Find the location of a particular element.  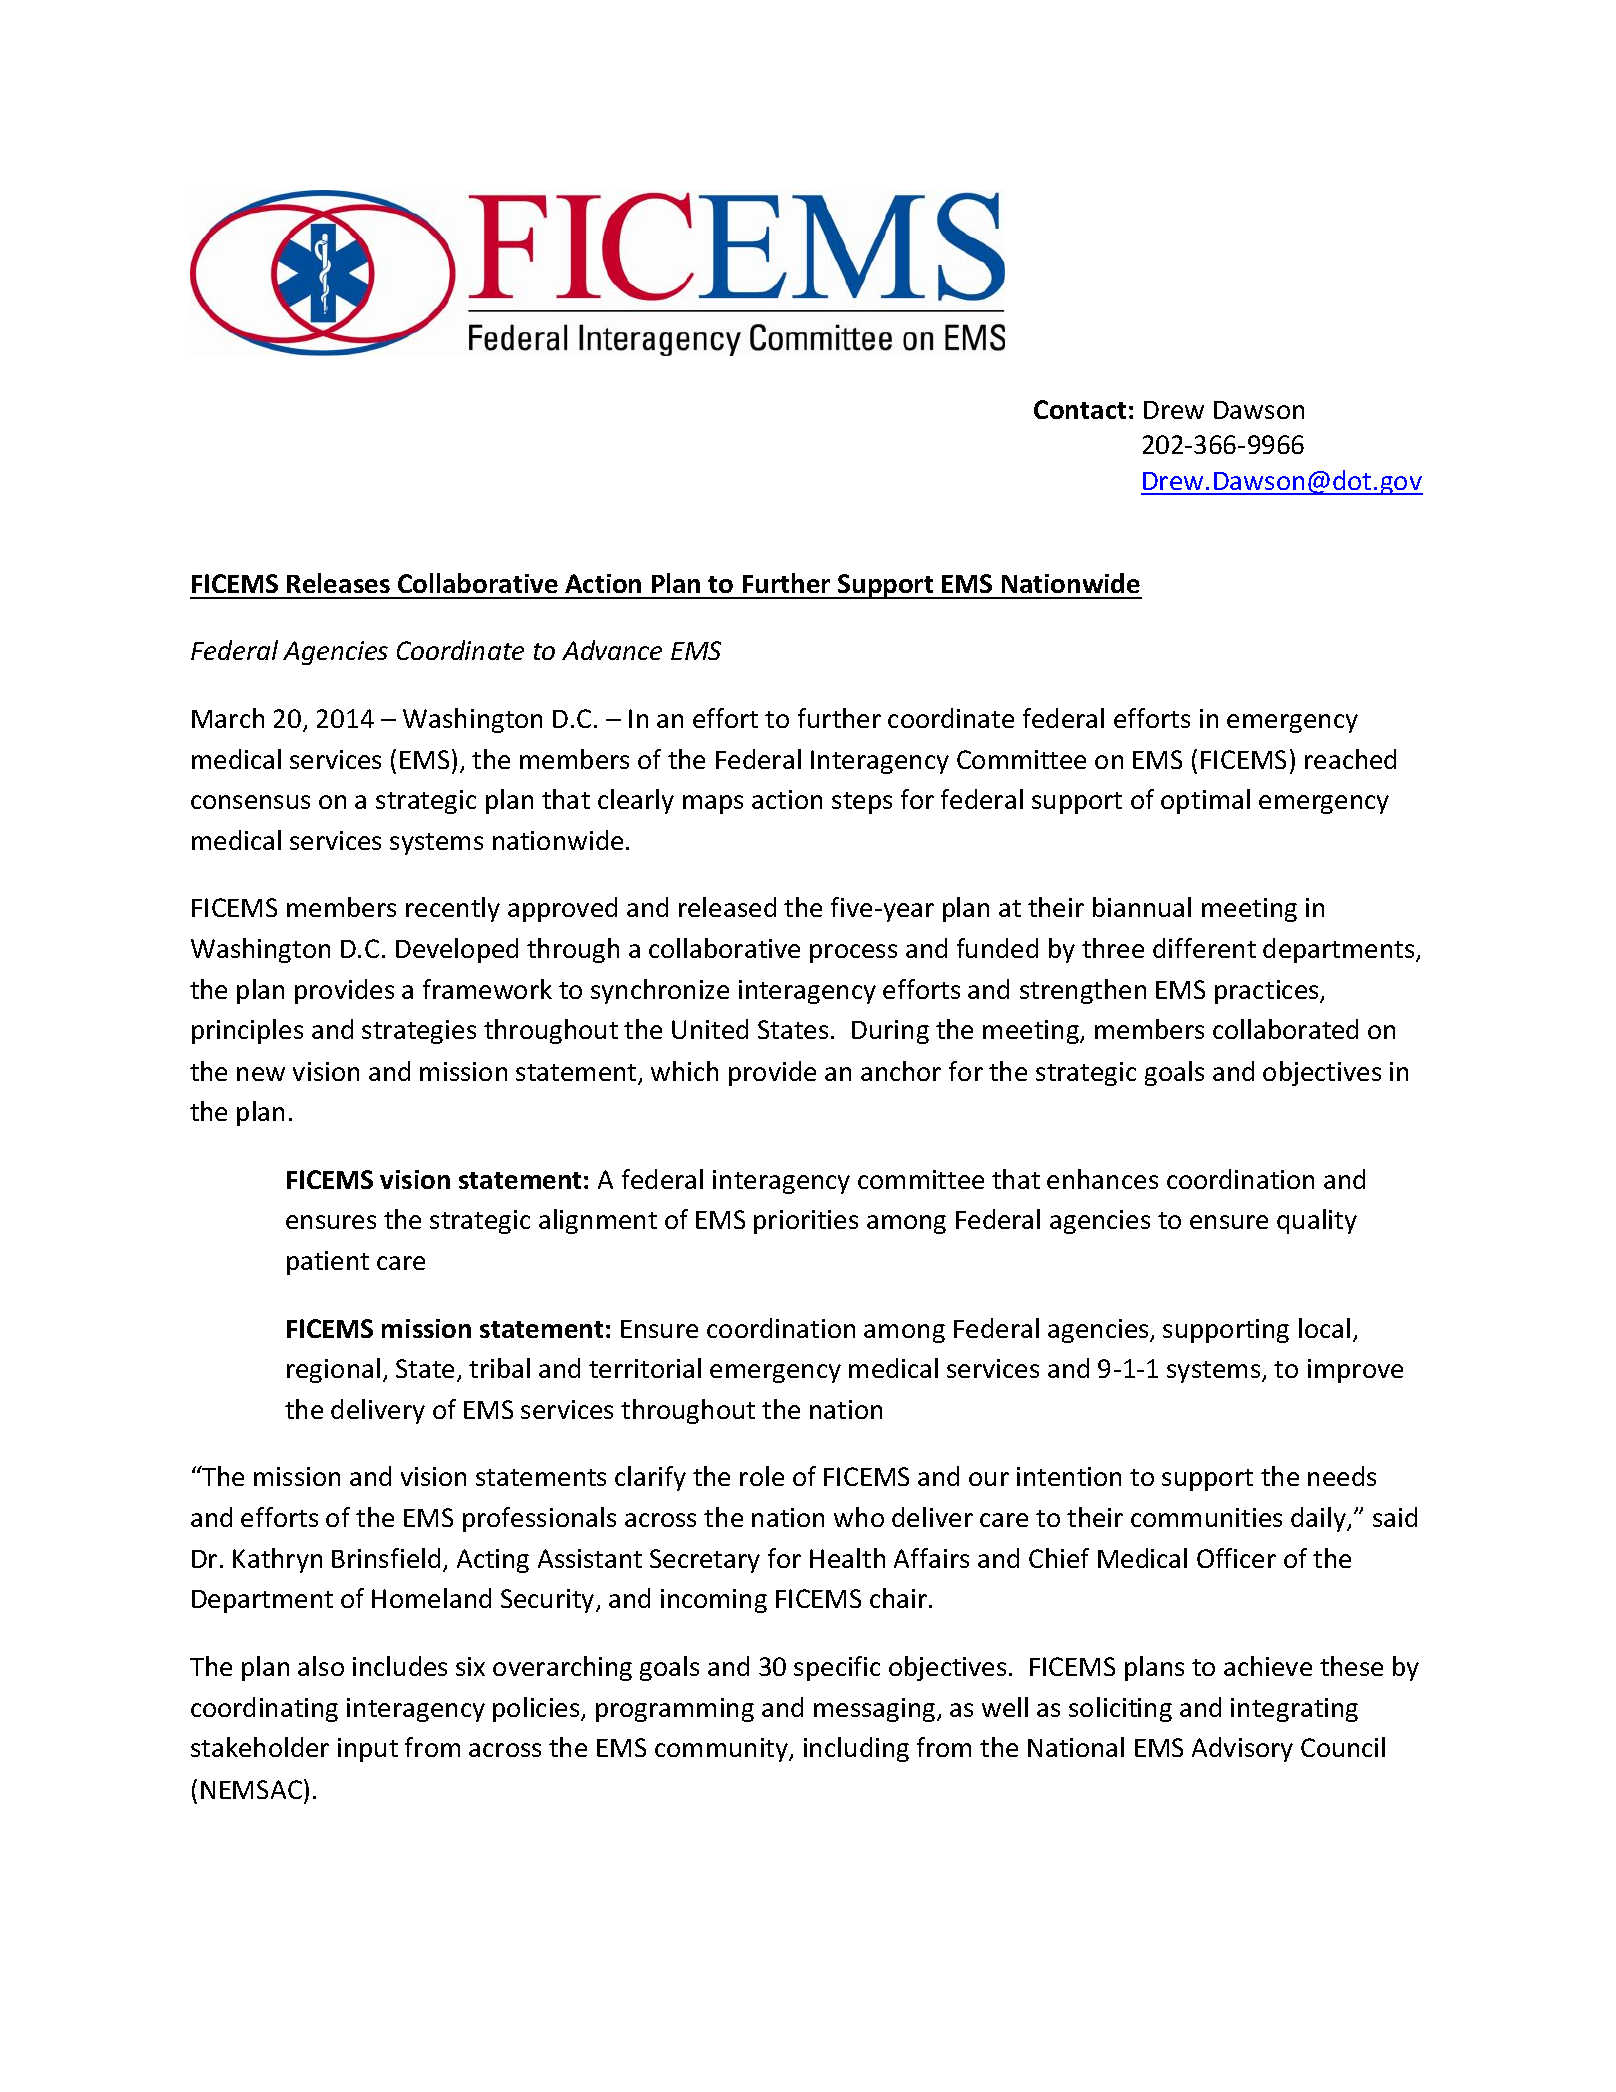

steps is located at coordinates (862, 803).
